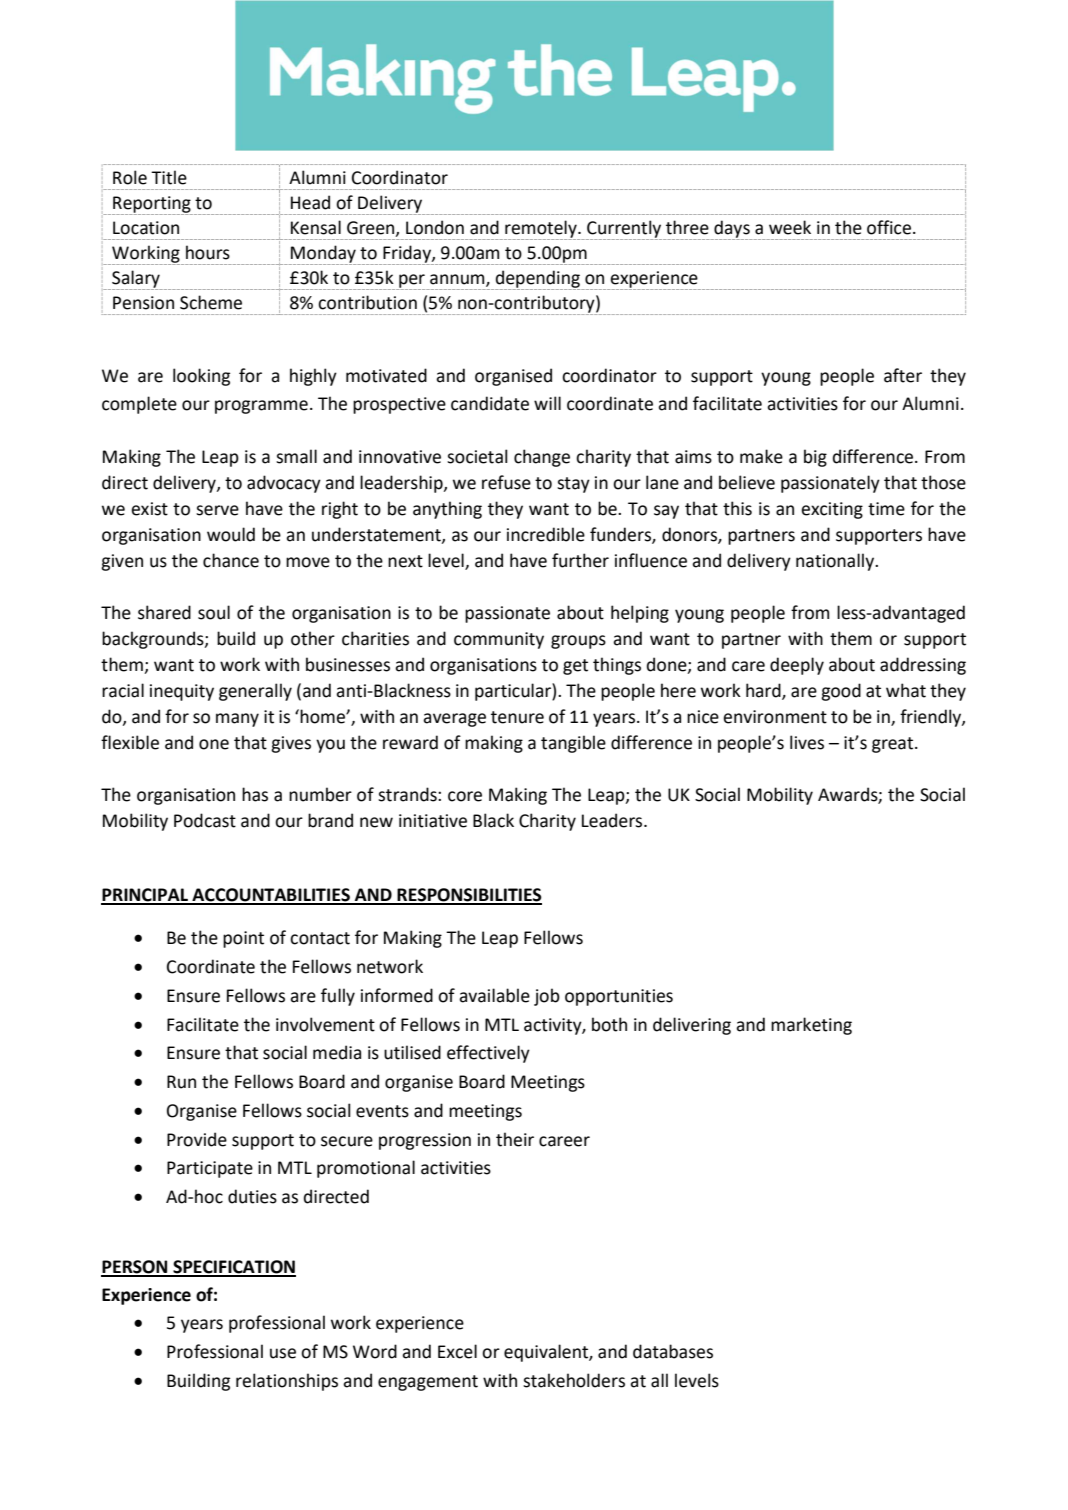  I want to click on marketing, so click(811, 1026).
